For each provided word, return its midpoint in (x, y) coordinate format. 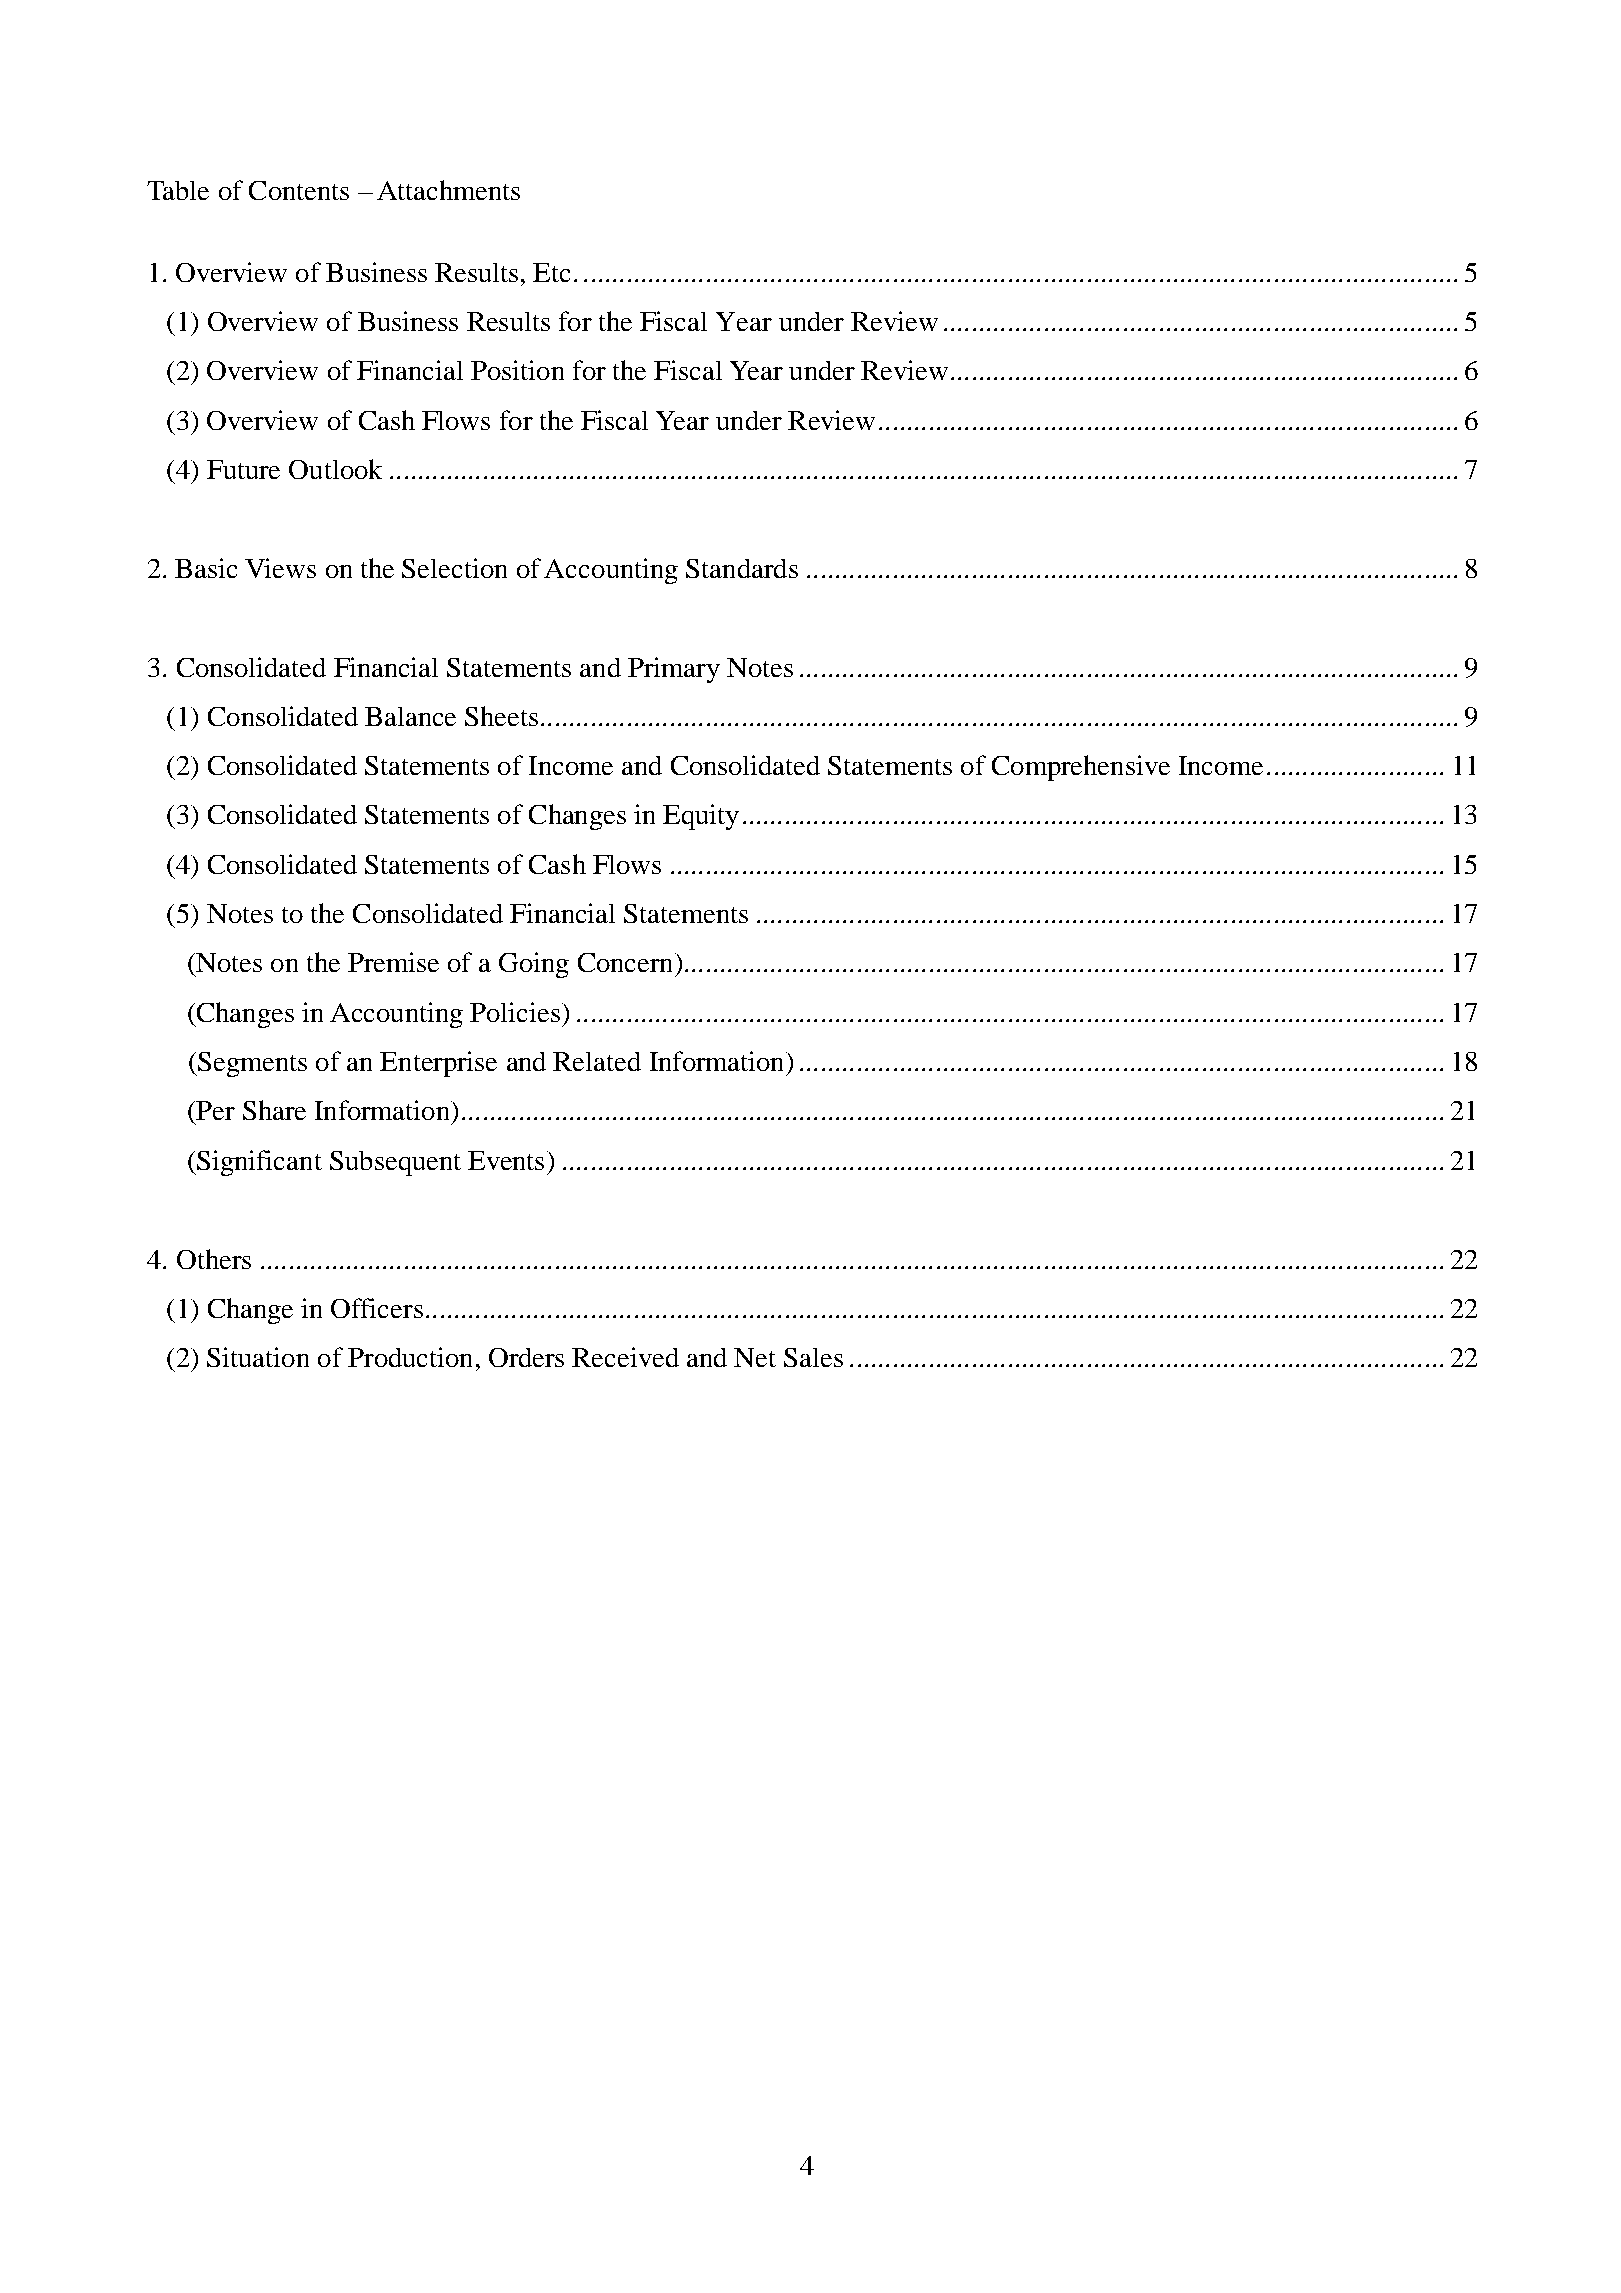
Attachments (448, 190)
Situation (258, 1357)
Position (517, 370)
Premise (393, 962)
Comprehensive (1081, 768)
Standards (742, 568)
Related (597, 1061)
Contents (299, 190)
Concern (627, 962)
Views (280, 568)
